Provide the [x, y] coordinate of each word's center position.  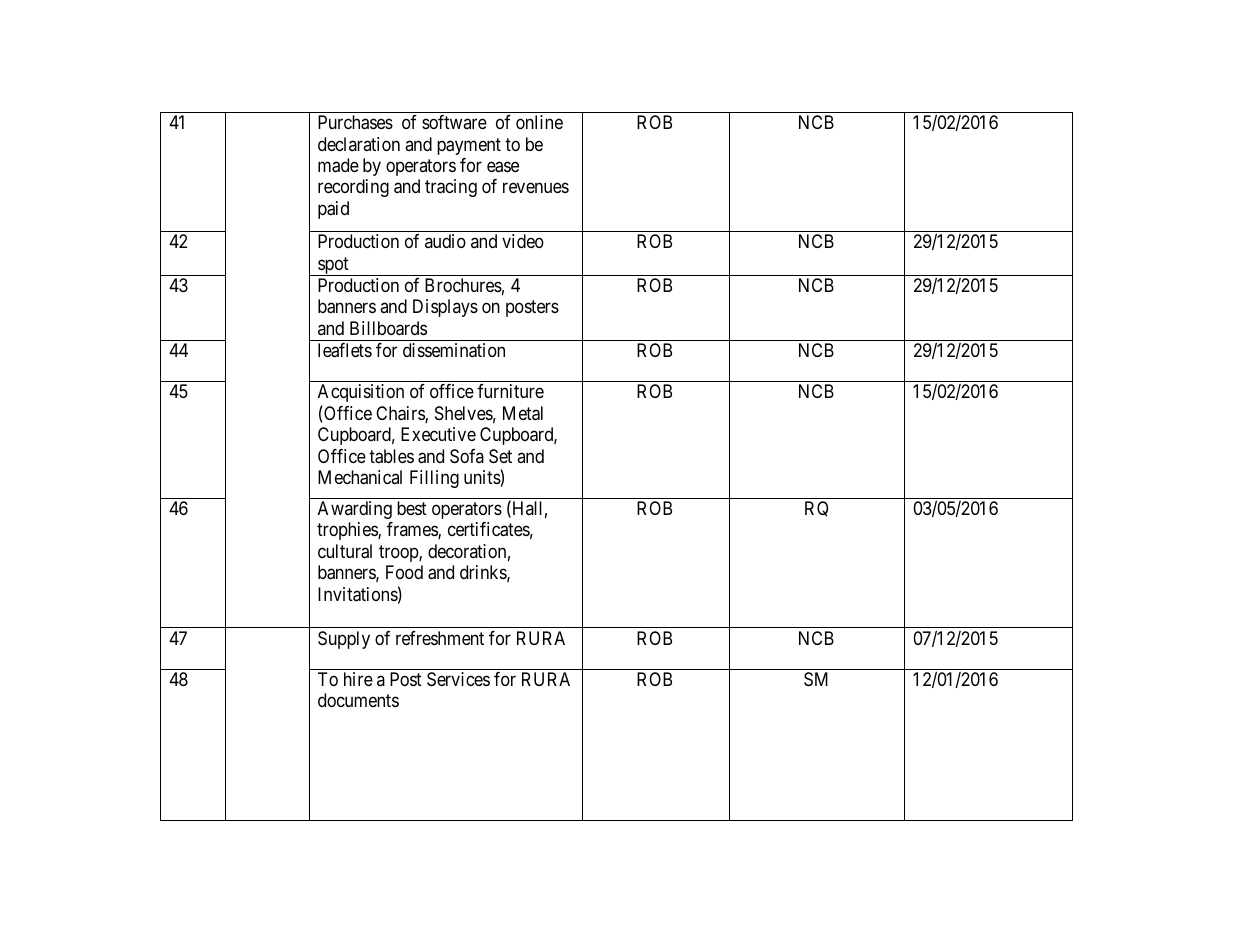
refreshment [440, 638]
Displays [445, 308]
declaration [359, 144]
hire [358, 679]
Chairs [401, 414]
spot [333, 266]
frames [413, 530]
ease [503, 167]
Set [500, 456]
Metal [523, 413]
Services [458, 679]
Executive [438, 434]
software [454, 122]
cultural [345, 551]
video [523, 241]
